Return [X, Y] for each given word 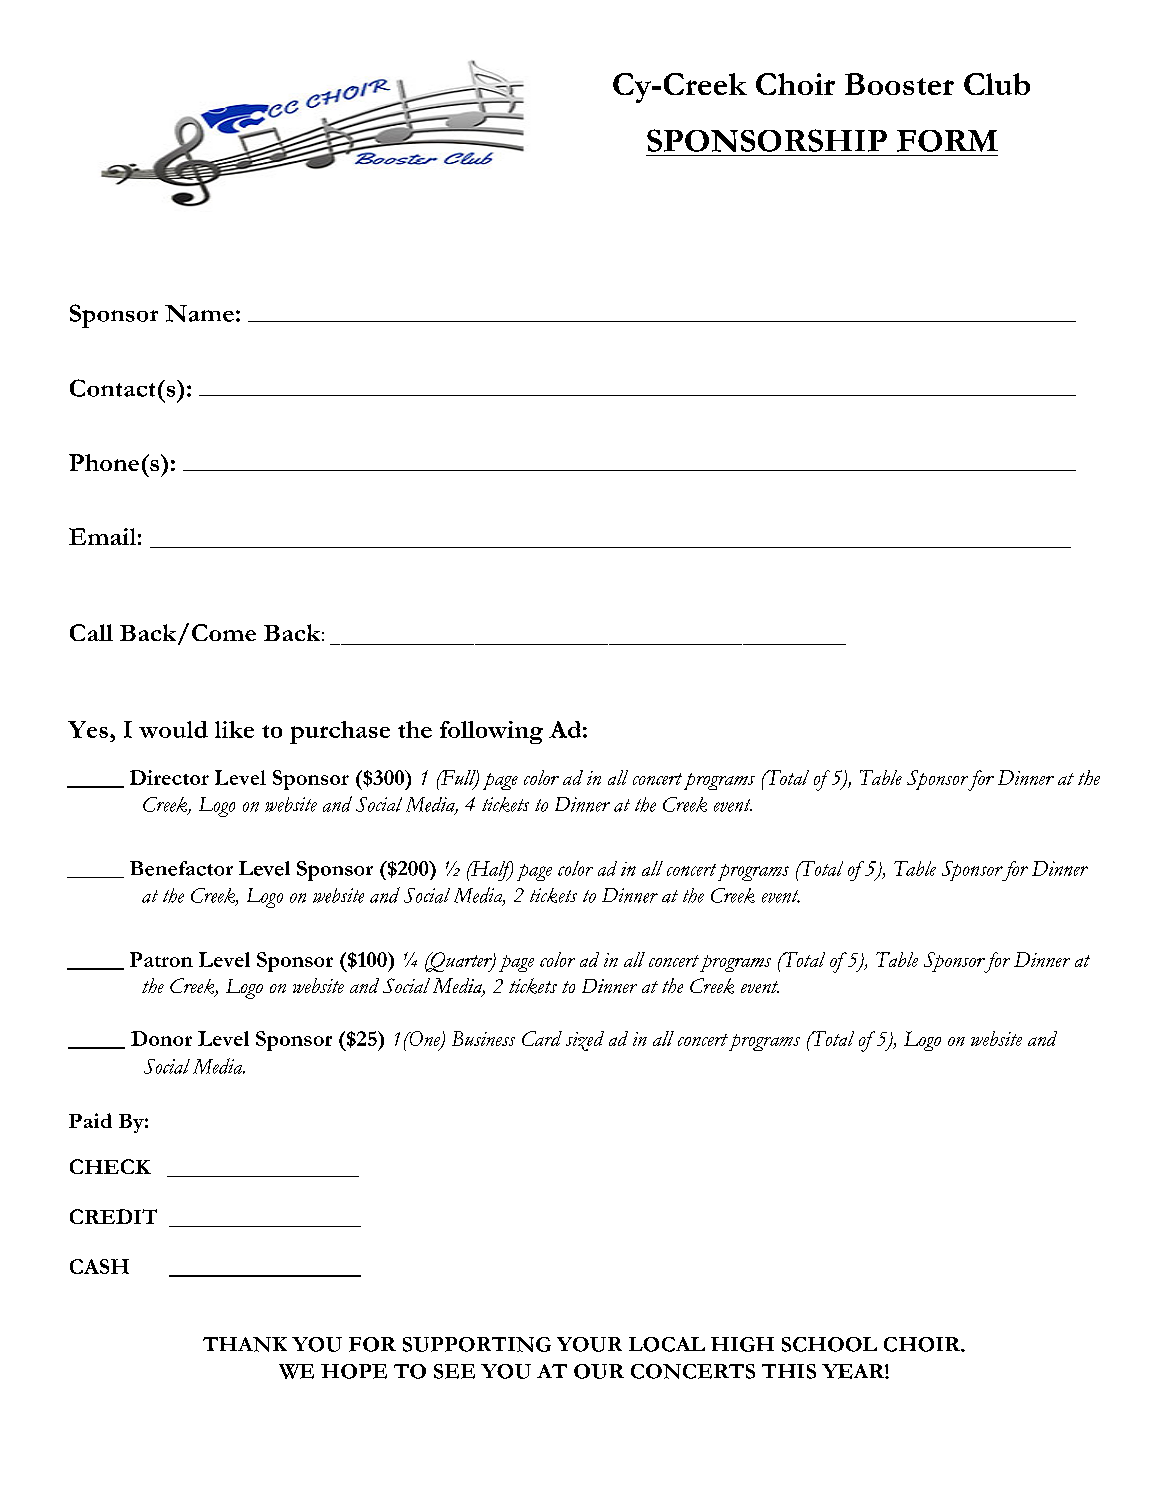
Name [199, 313]
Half [491, 871]
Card [542, 1038]
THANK [245, 1344]
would [173, 729]
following [491, 732]
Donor [161, 1038]
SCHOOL [829, 1344]
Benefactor [181, 868]
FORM [947, 141]
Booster [899, 84]
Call [91, 632]
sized [585, 1041]
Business [483, 1038]
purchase [340, 732]
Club [997, 84]
